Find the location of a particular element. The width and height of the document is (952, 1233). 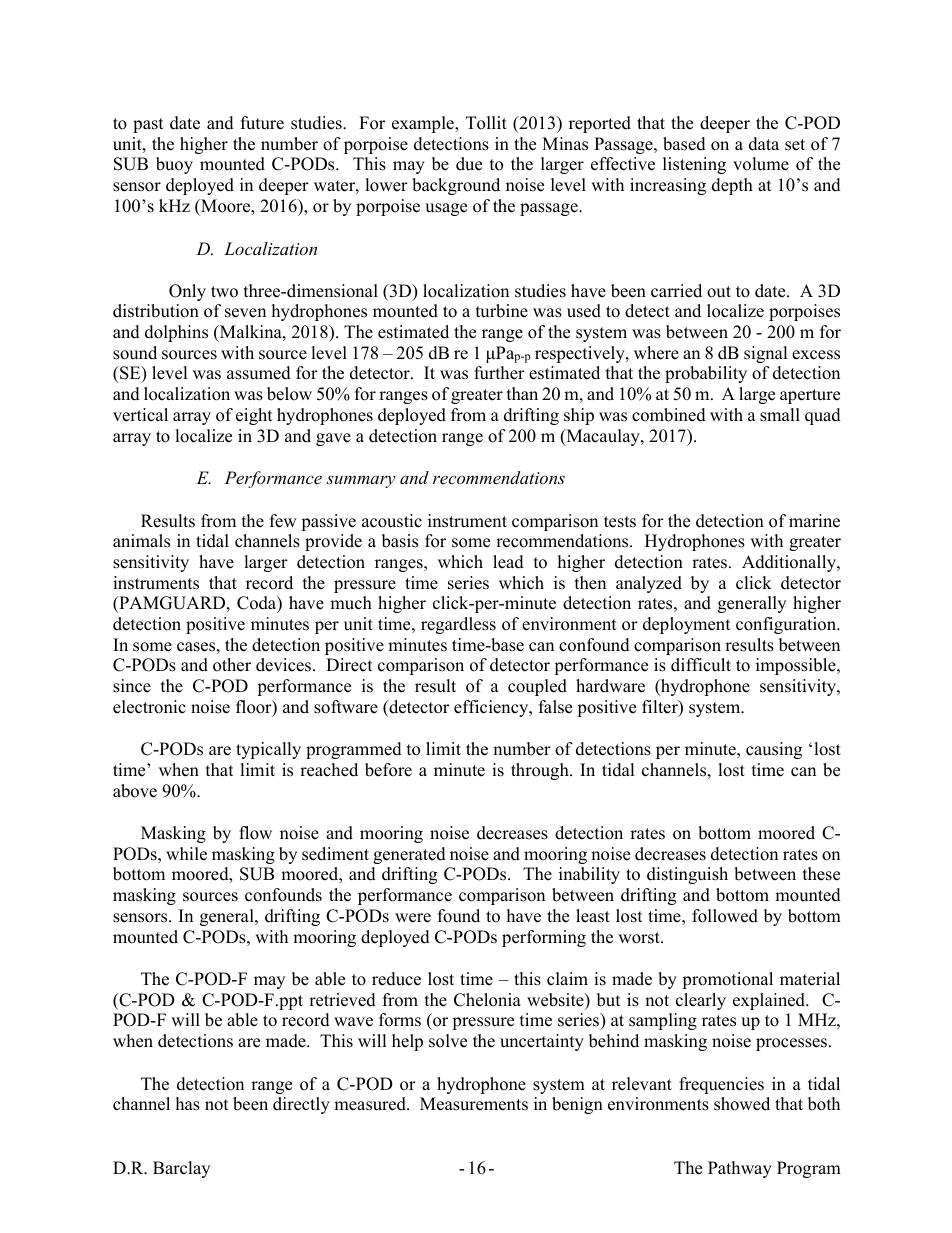

regardless is located at coordinates (458, 625).
